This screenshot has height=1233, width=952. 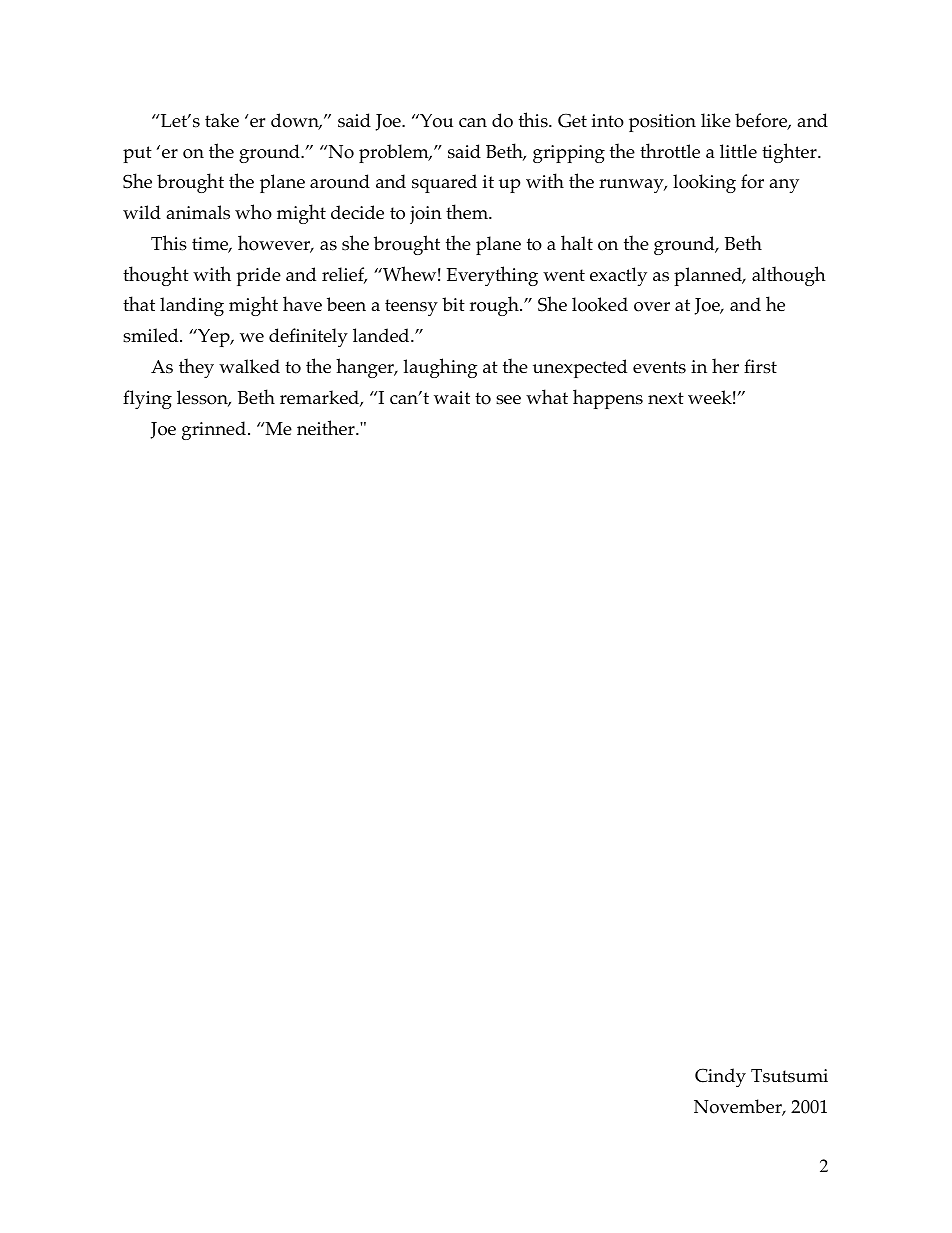 What do you see at coordinates (214, 430) in the screenshot?
I see `grinned` at bounding box center [214, 430].
